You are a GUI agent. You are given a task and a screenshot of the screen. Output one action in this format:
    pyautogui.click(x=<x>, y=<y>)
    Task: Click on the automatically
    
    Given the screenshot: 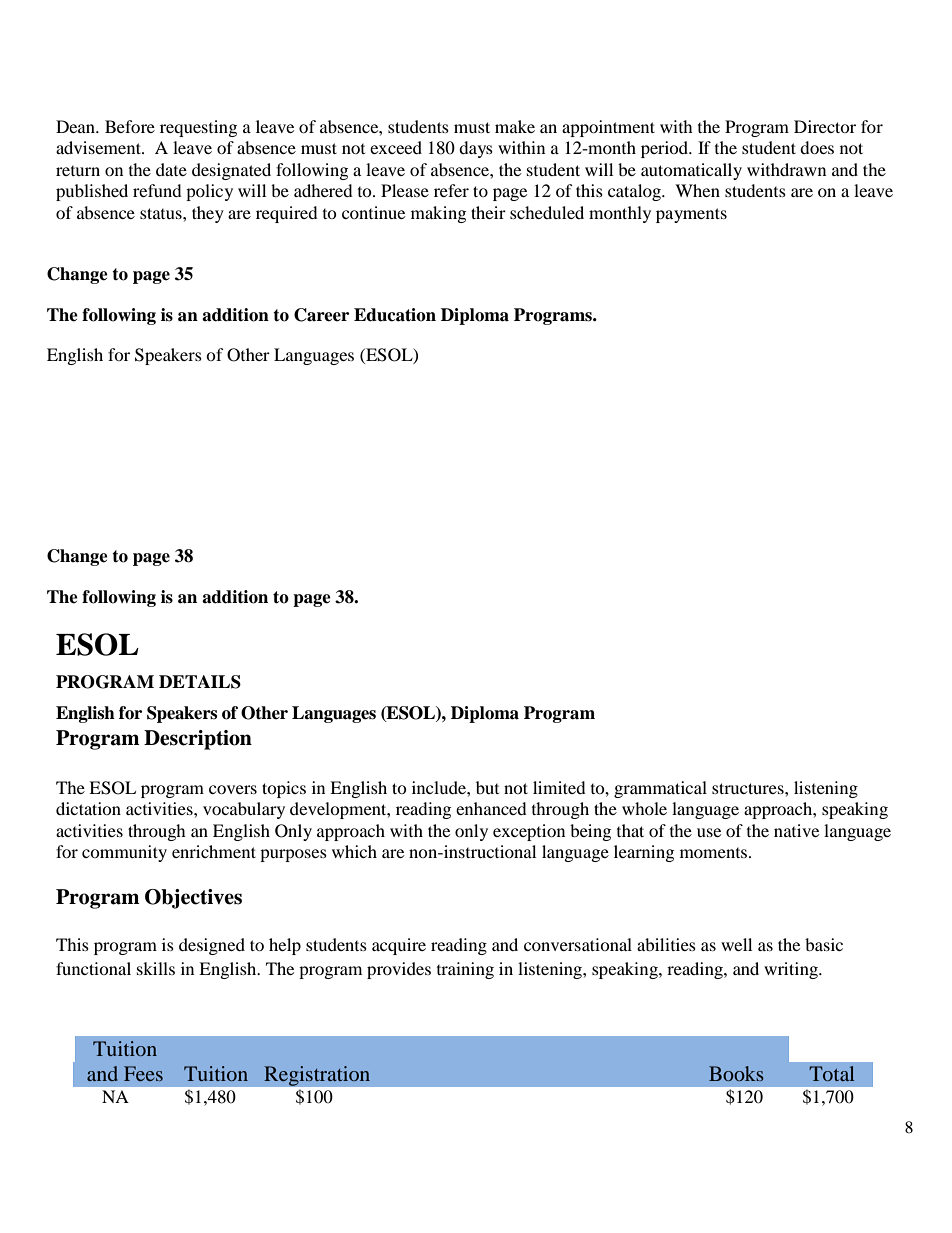 What is the action you would take?
    pyautogui.click(x=691, y=171)
